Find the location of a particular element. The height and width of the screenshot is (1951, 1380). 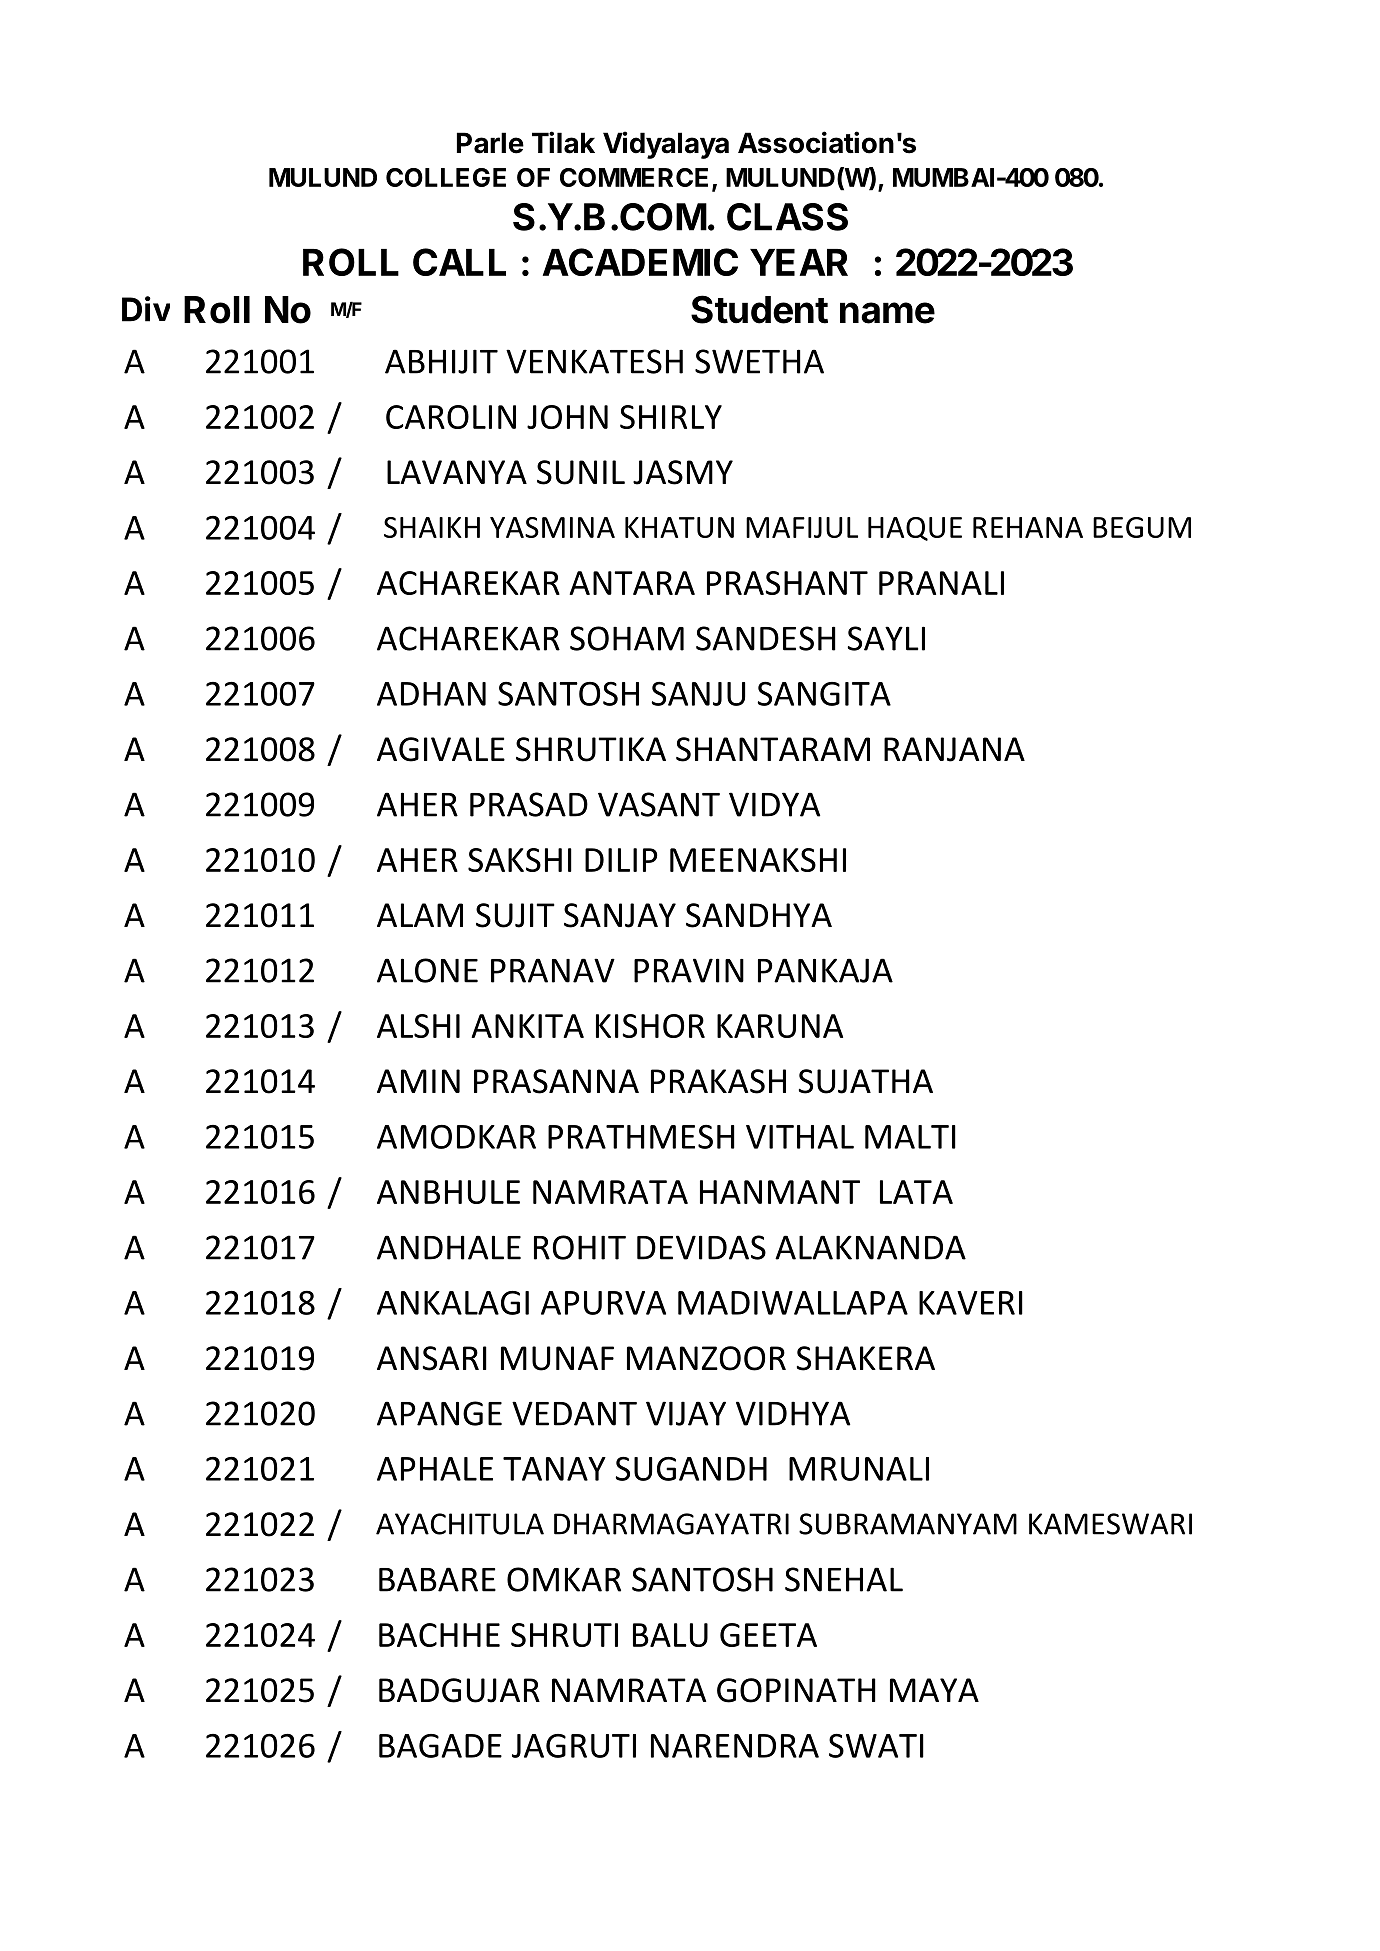

ANKITA is located at coordinates (527, 1026).
